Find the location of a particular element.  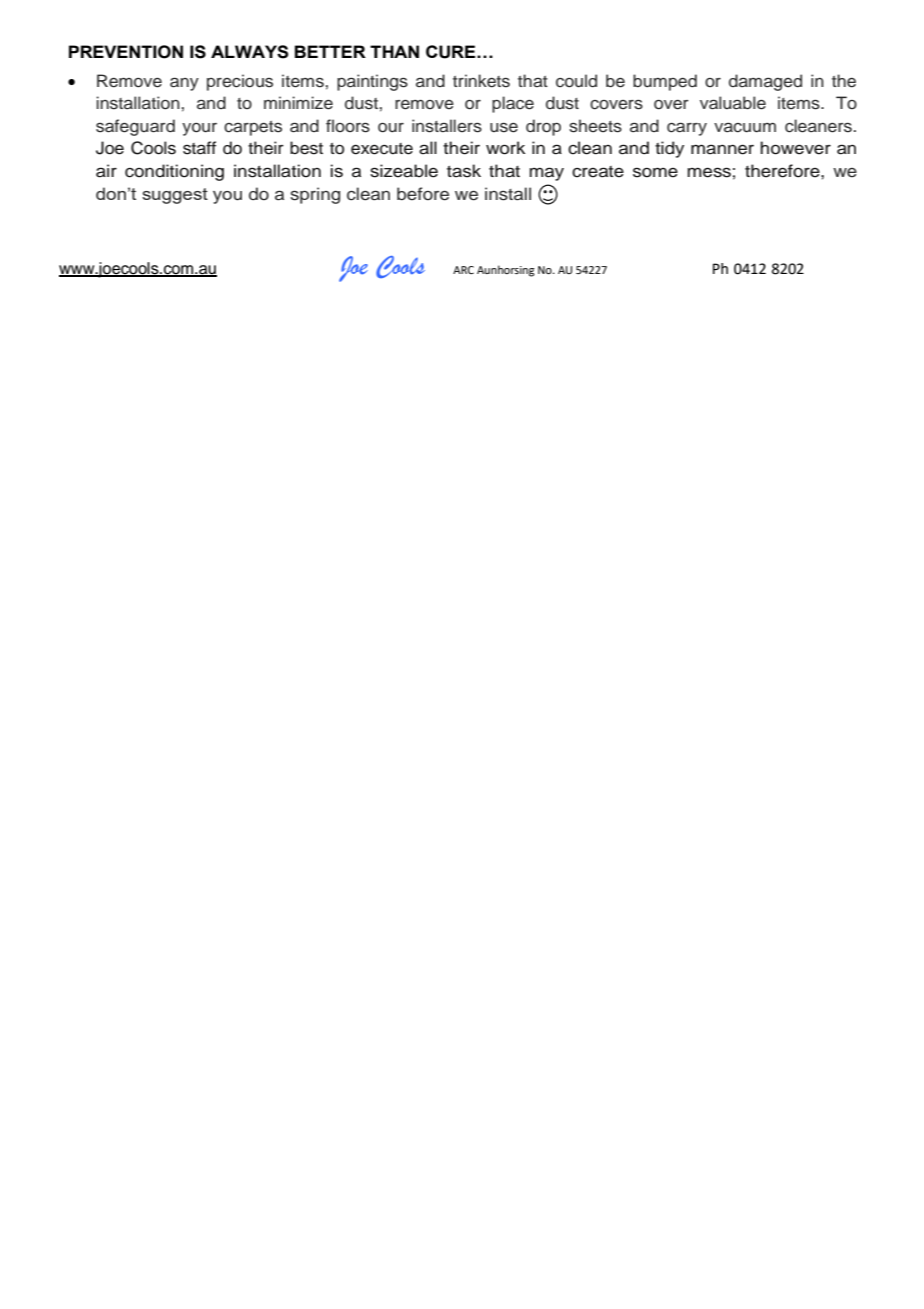

use is located at coordinates (504, 127).
